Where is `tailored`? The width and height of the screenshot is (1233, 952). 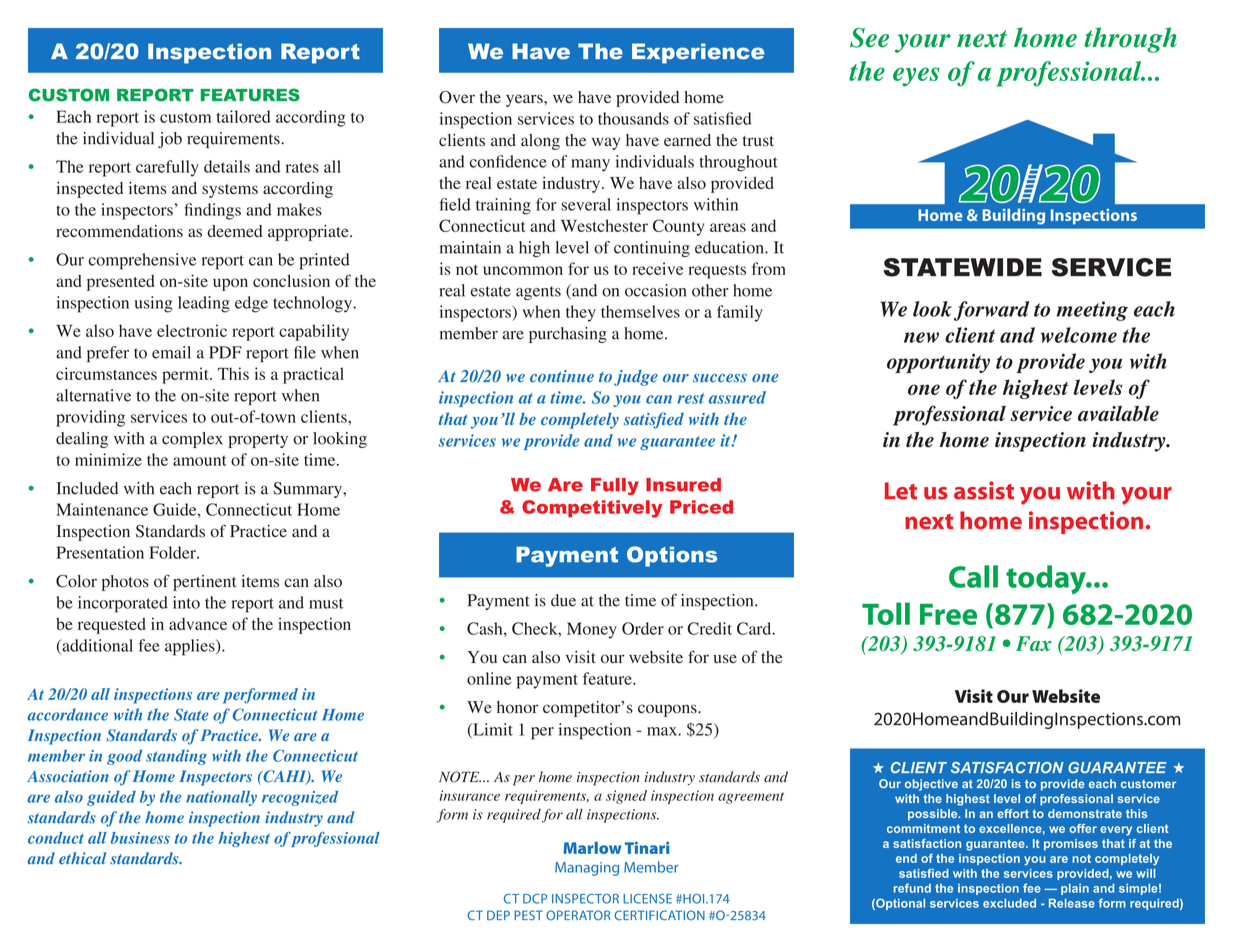 tailored is located at coordinates (244, 116).
